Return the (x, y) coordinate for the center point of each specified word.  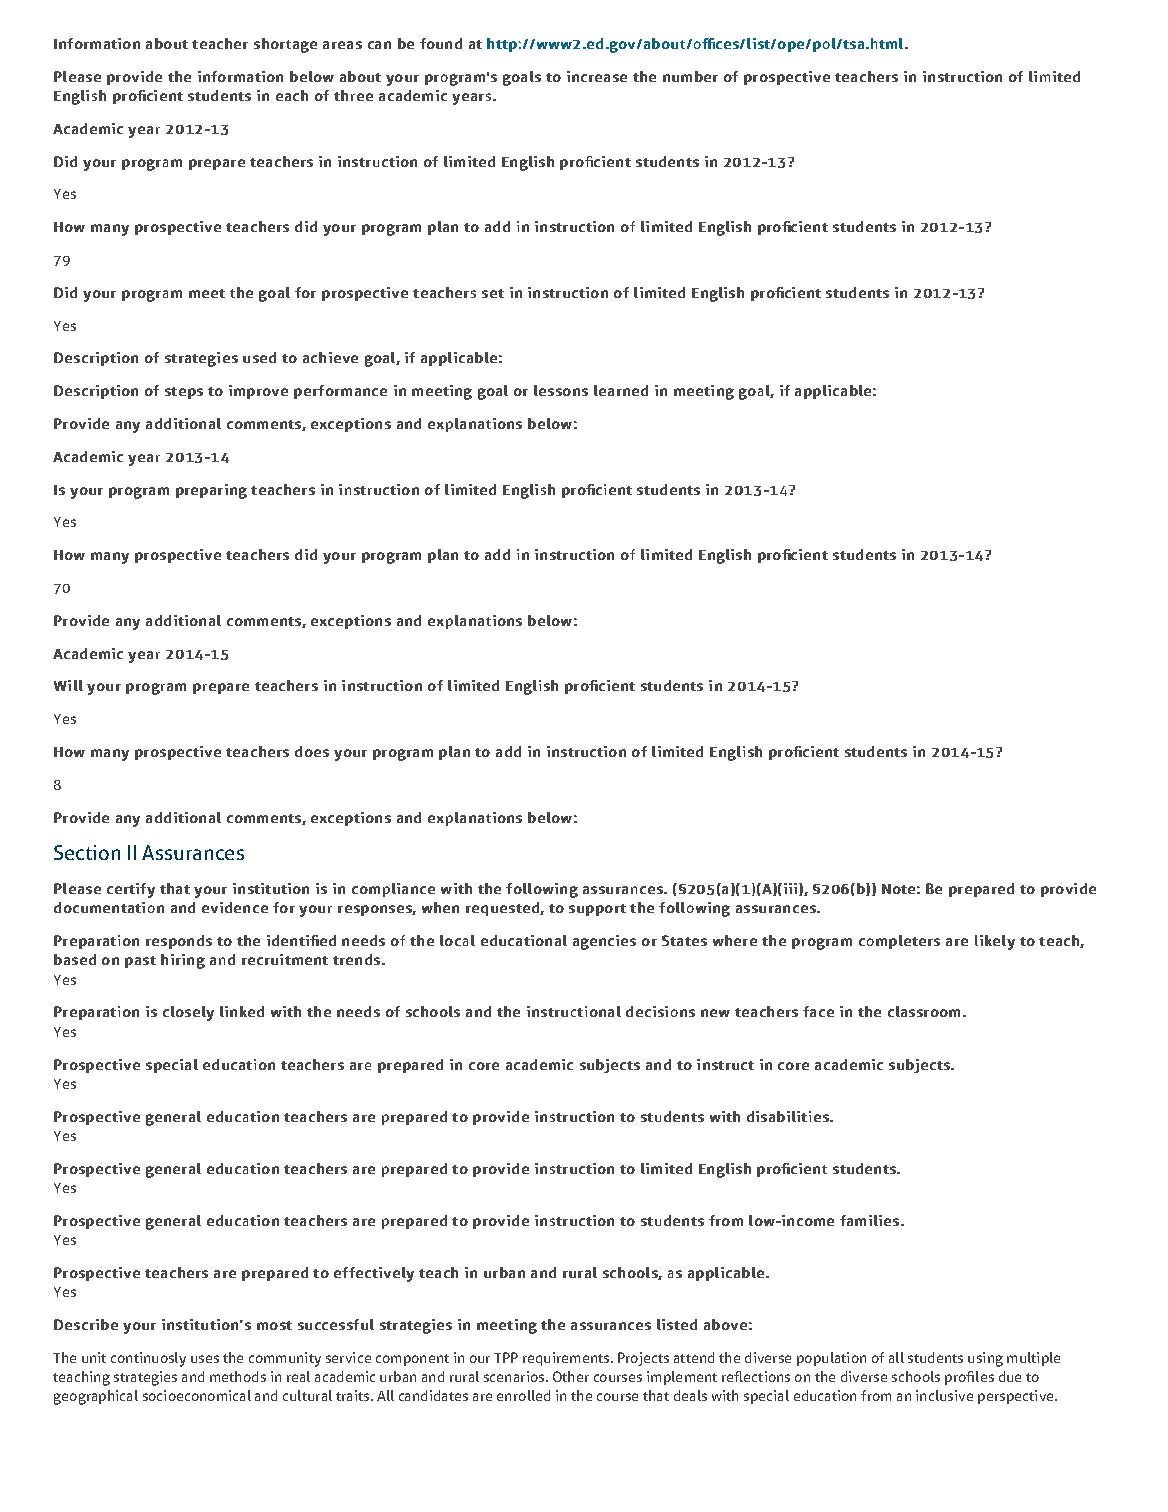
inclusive (944, 1395)
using (985, 1359)
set (493, 293)
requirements (567, 1359)
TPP (506, 1357)
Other (571, 1376)
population (831, 1359)
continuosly (148, 1359)
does (312, 751)
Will (68, 685)
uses (205, 1359)
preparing (211, 491)
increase (597, 76)
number (690, 76)
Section (87, 852)
